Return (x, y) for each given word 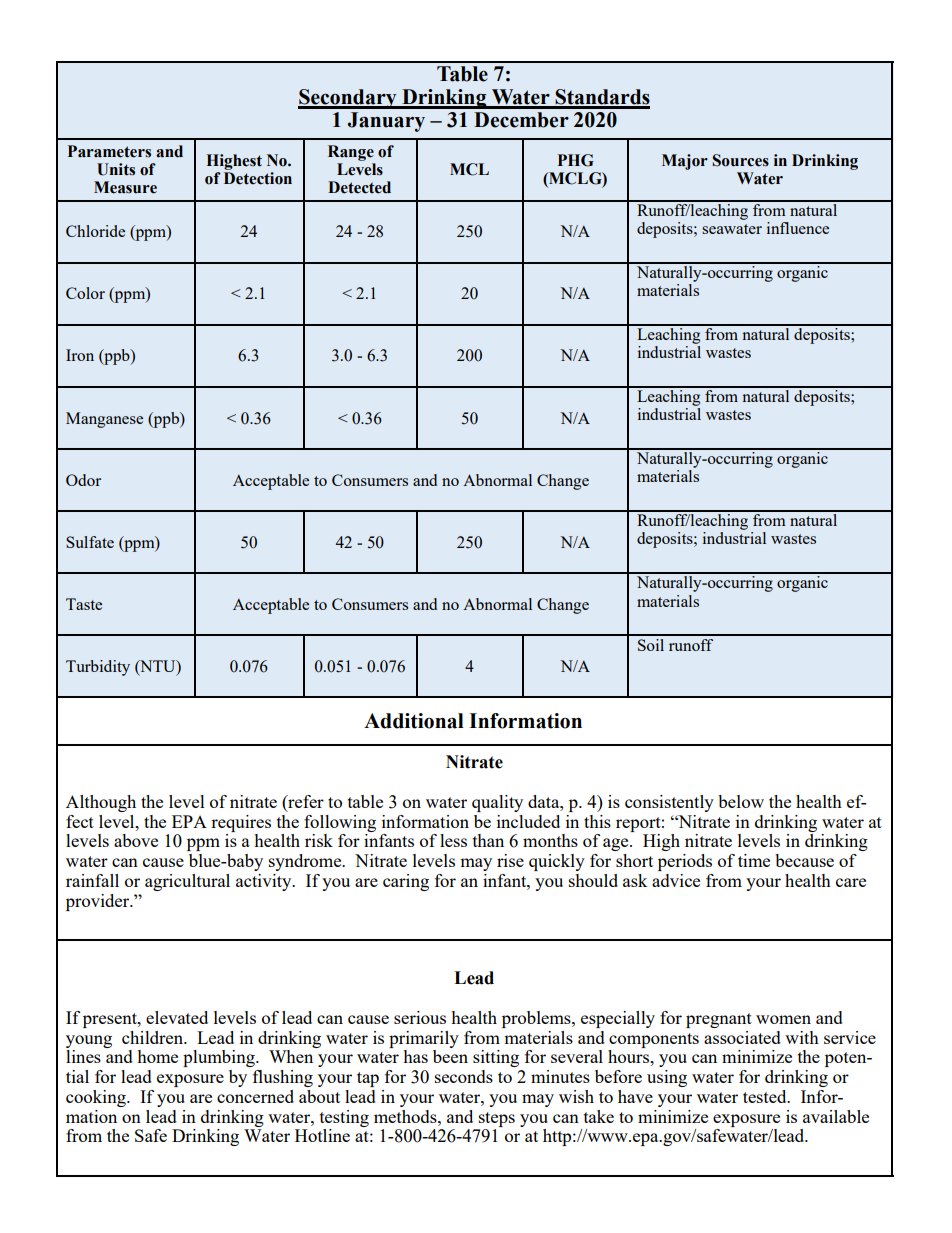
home (157, 1056)
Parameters (109, 151)
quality (497, 803)
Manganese (104, 420)
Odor (83, 480)
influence (798, 228)
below (741, 801)
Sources (740, 160)
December (521, 120)
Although (101, 803)
